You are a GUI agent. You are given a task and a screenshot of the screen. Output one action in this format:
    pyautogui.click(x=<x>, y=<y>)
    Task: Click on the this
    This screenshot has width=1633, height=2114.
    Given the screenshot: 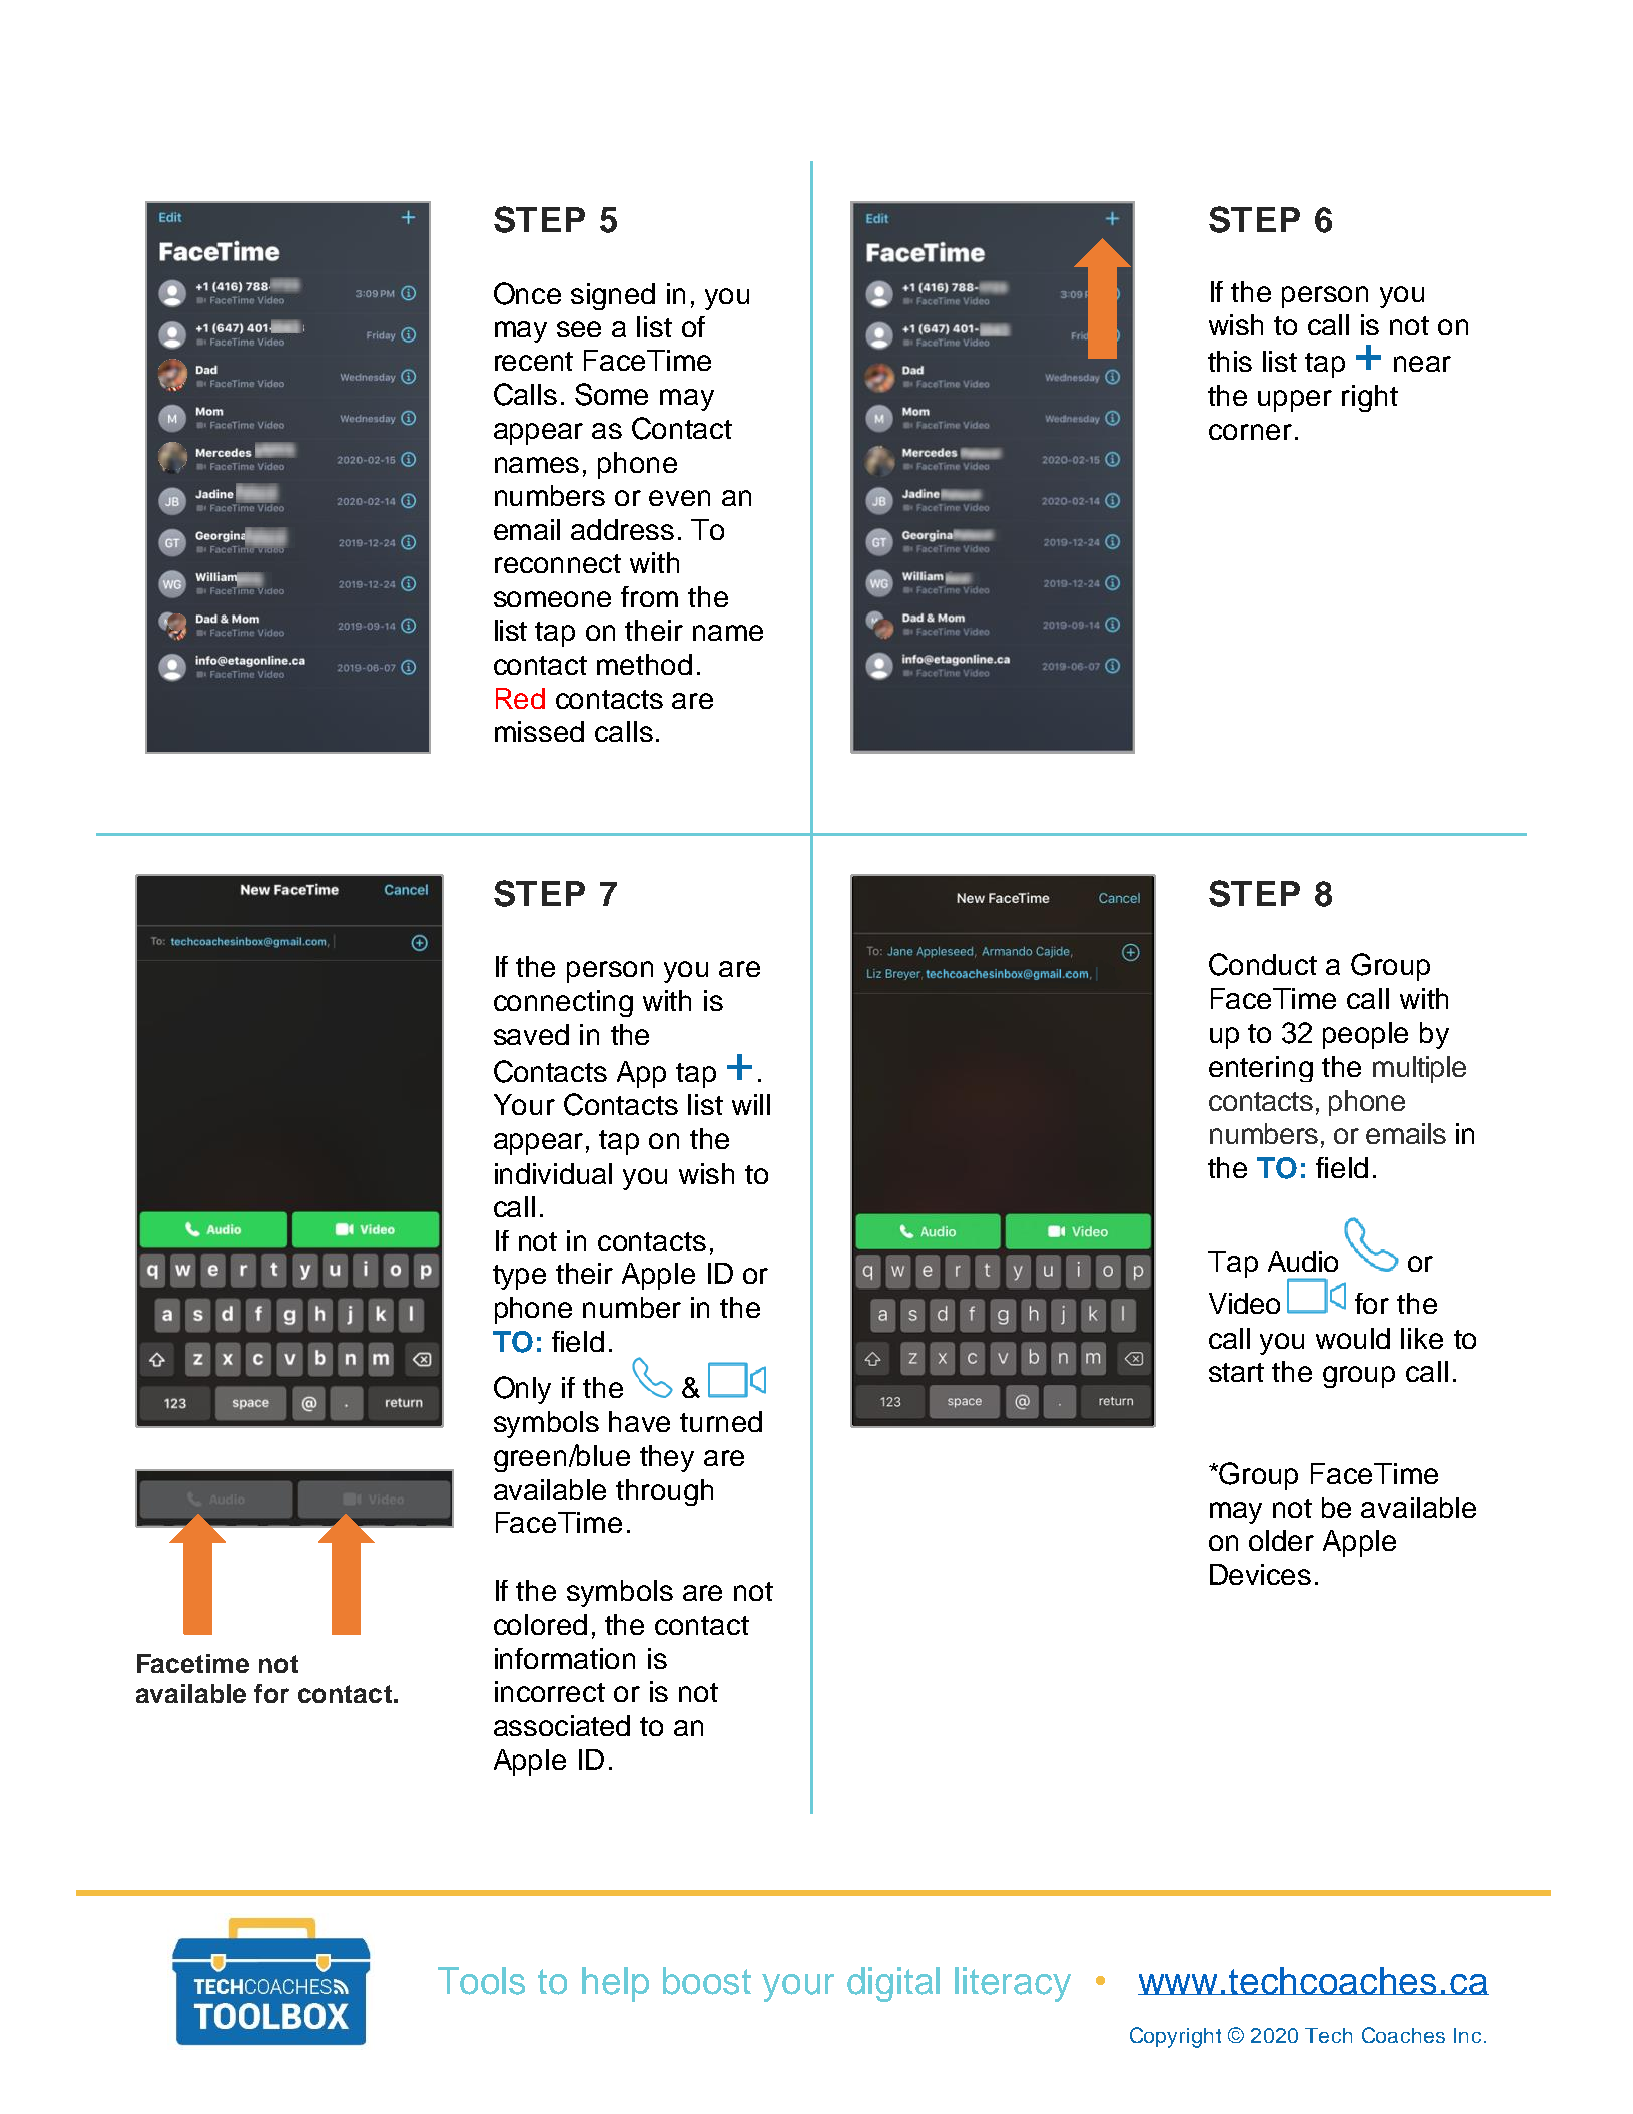 What is the action you would take?
    pyautogui.click(x=1230, y=361)
